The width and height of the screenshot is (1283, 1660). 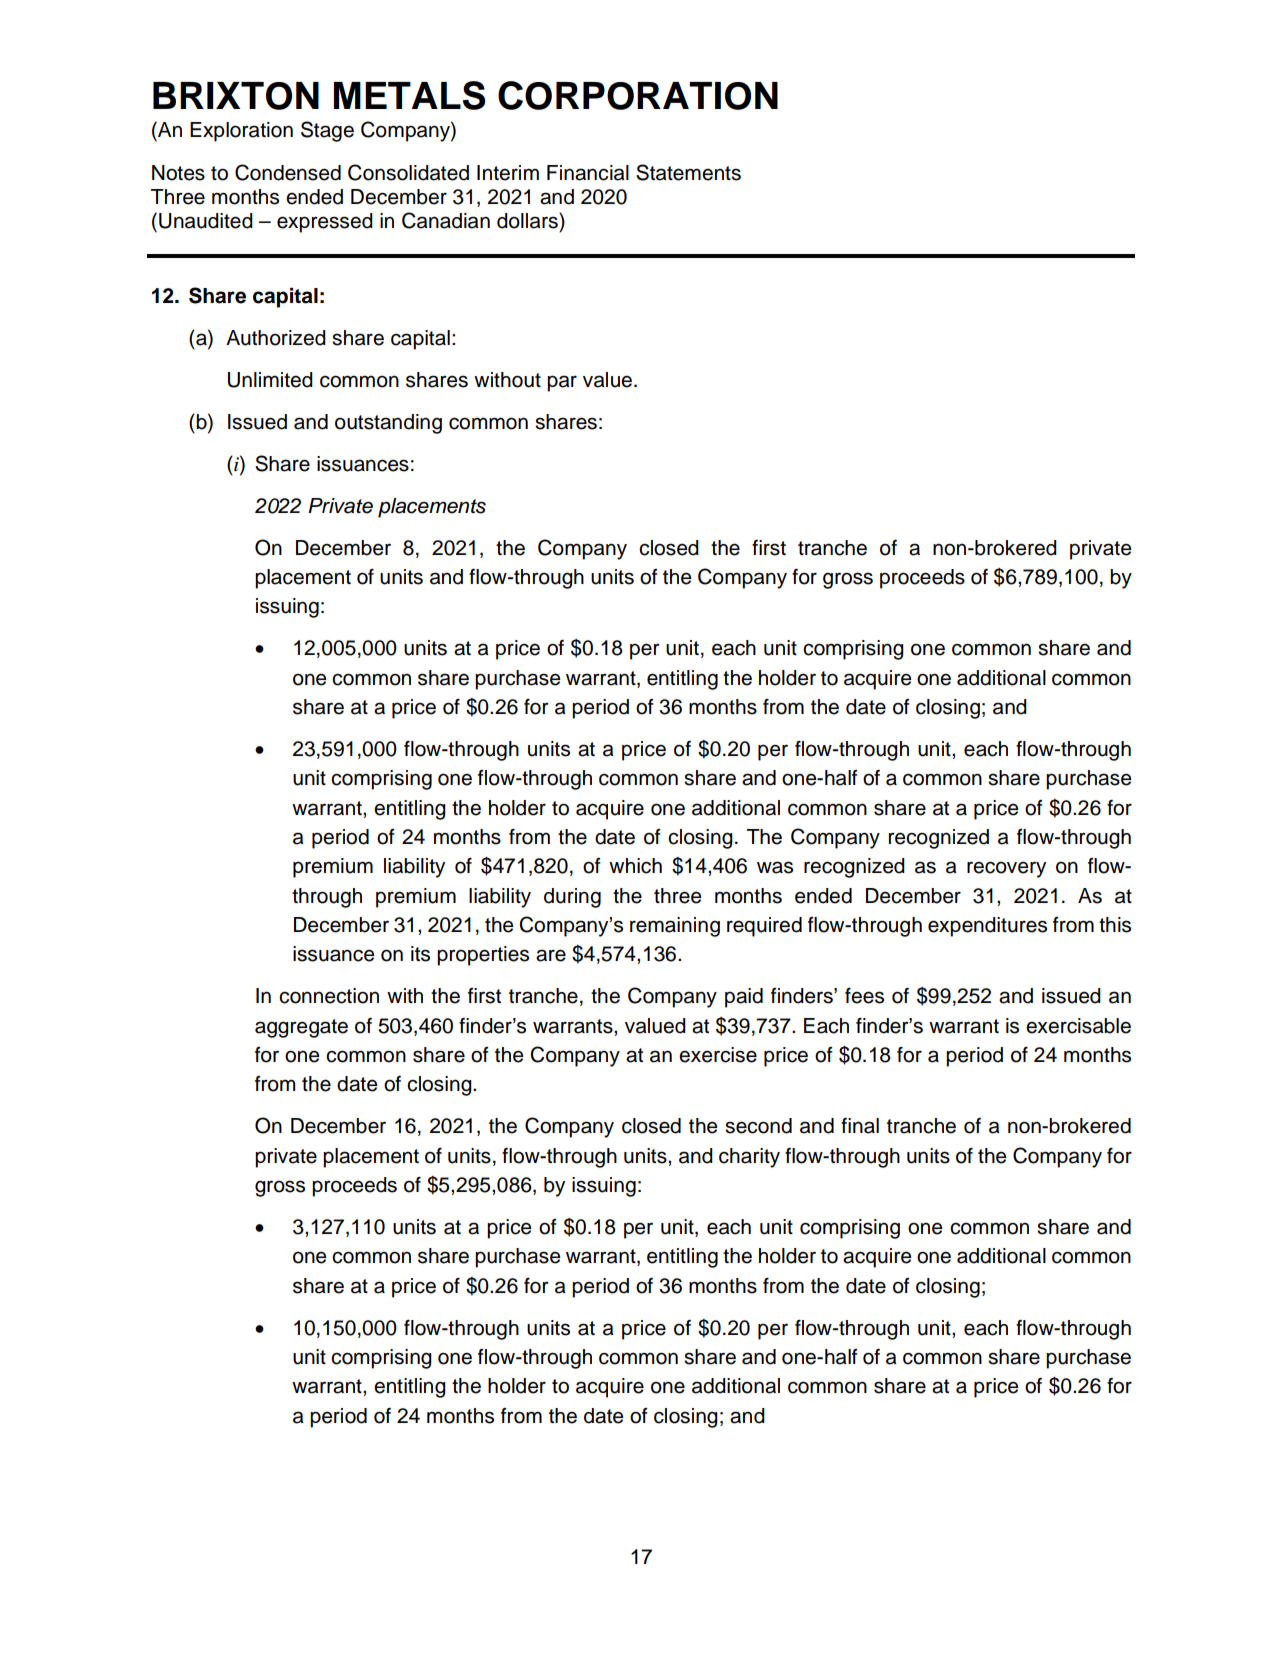 I want to click on outstanding, so click(x=388, y=424).
